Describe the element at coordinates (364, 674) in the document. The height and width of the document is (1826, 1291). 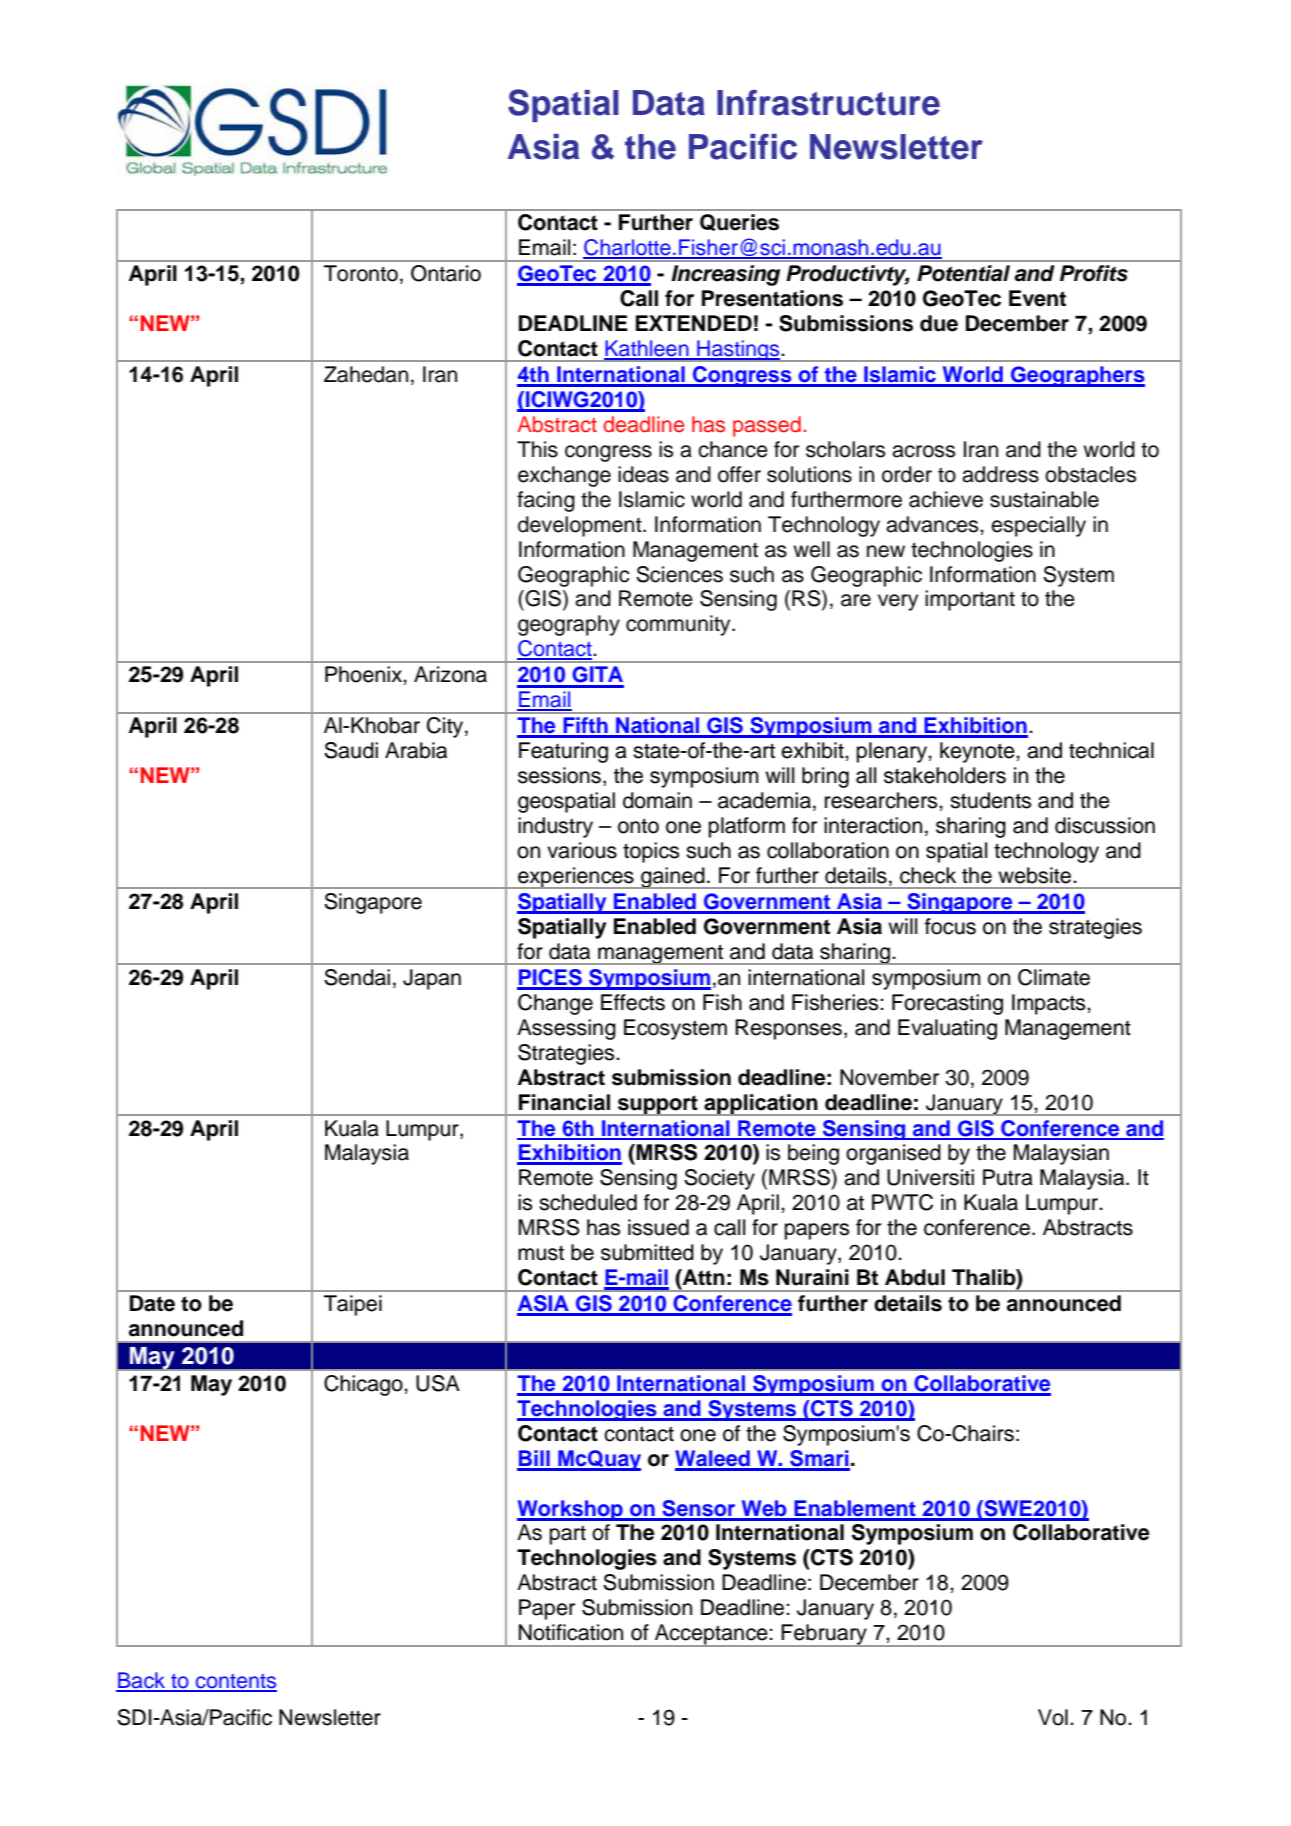
I see `Phoenix` at that location.
